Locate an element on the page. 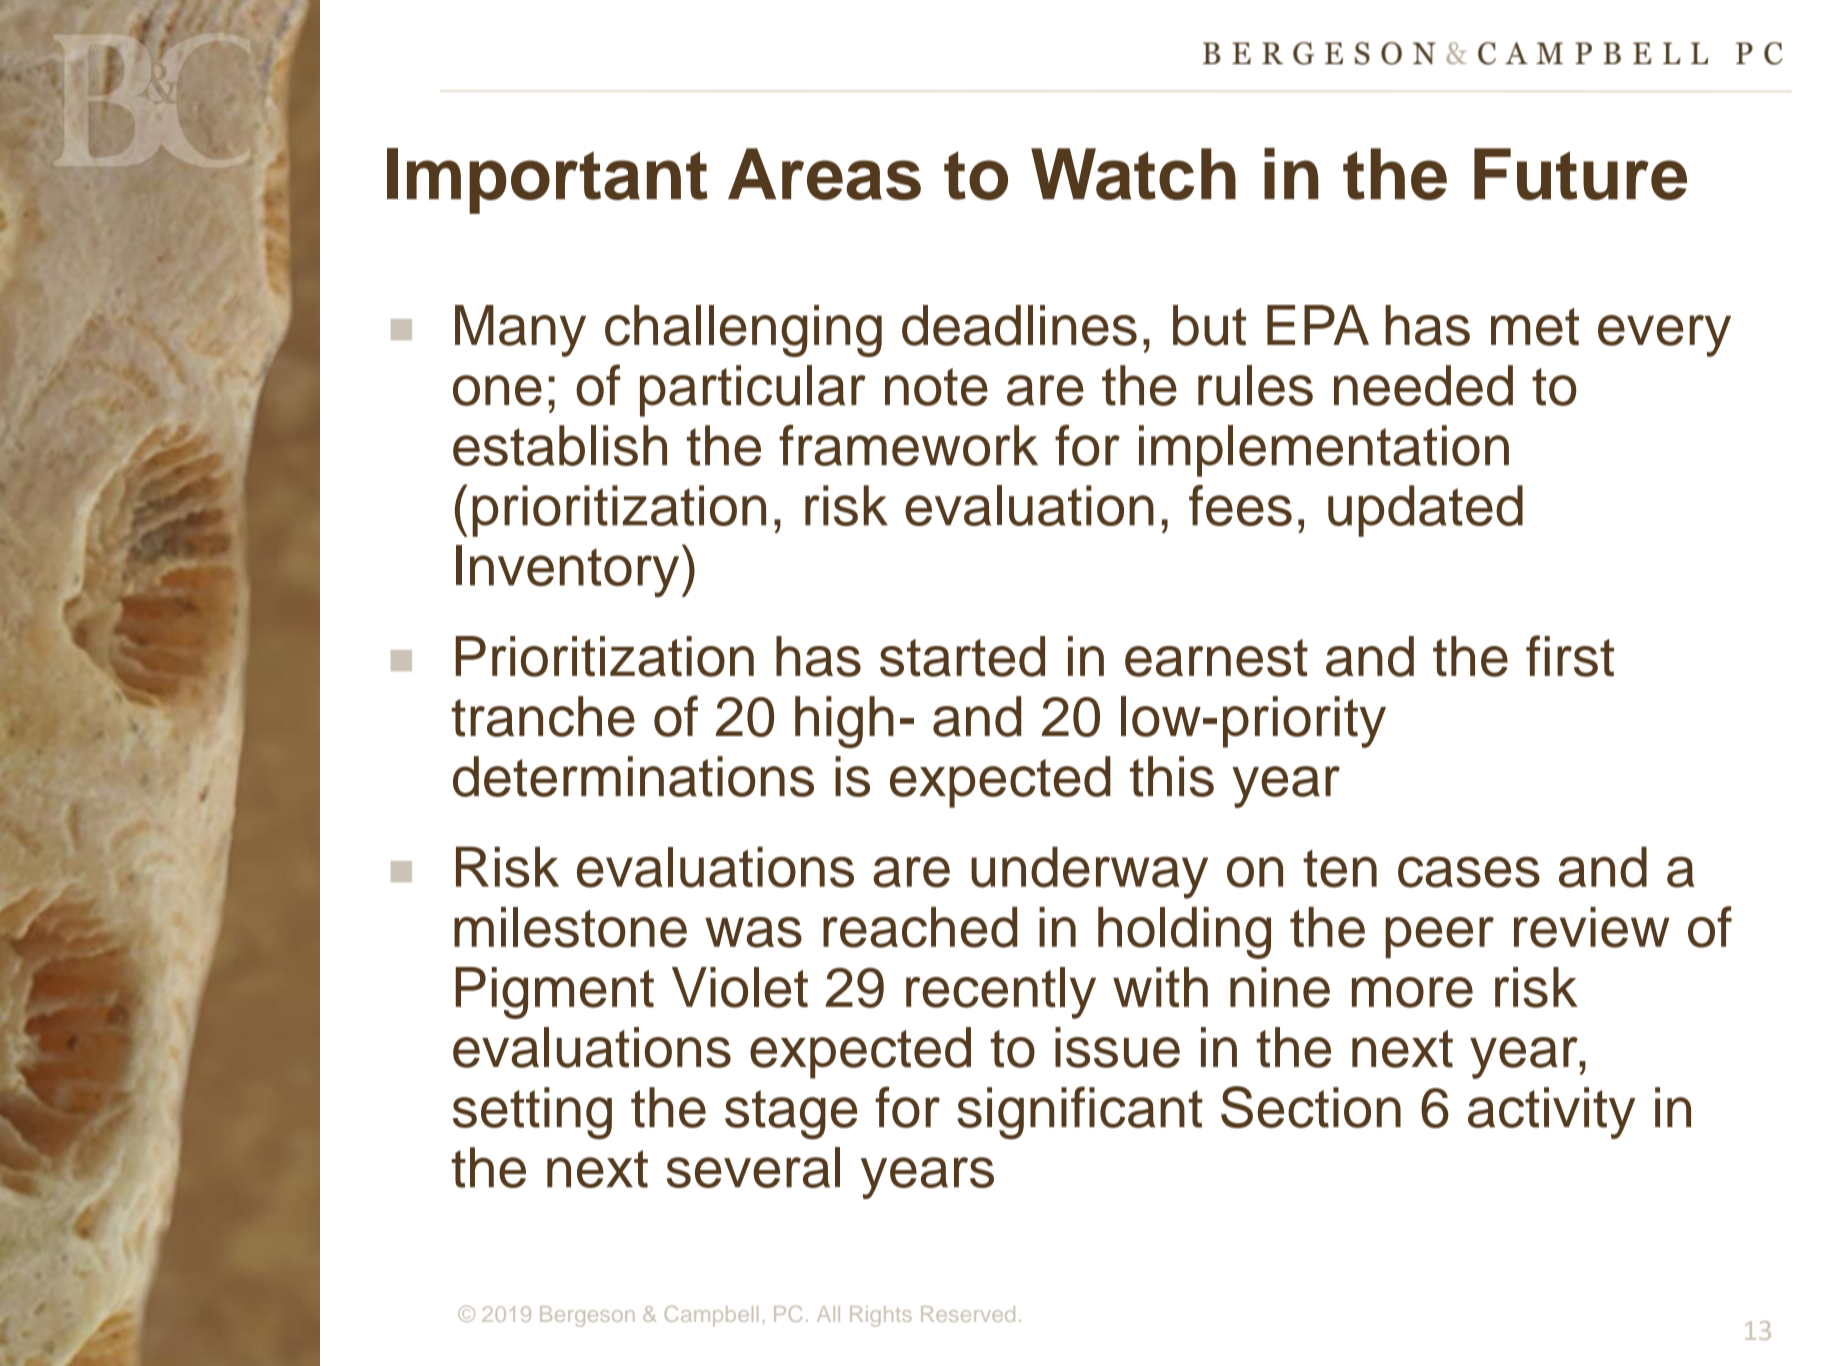 This image has height=1366, width=1822. activity is located at coordinates (1552, 1113).
